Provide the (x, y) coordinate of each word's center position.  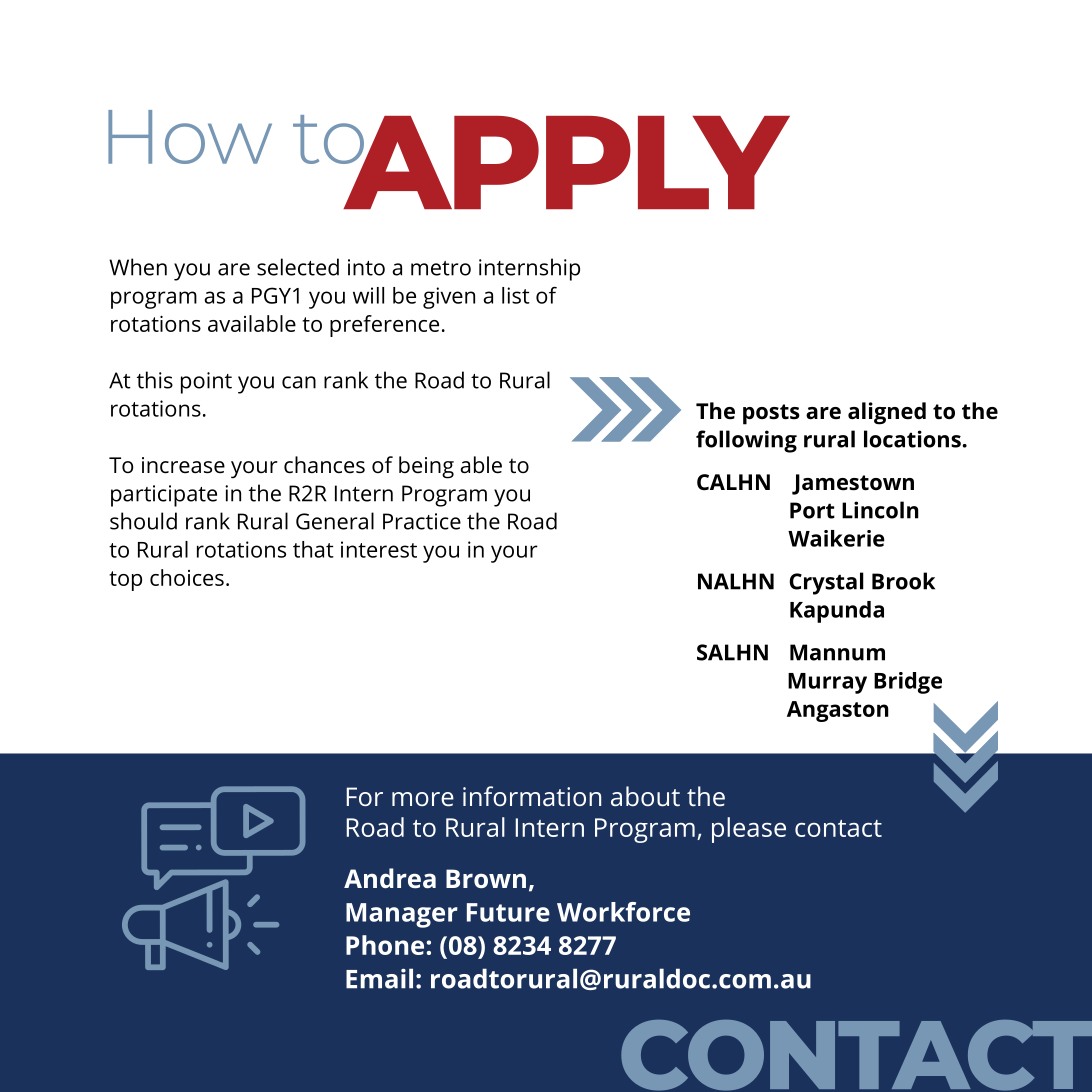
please (749, 830)
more (423, 799)
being (426, 467)
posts (771, 414)
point (206, 383)
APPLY (565, 162)
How (190, 137)
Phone (385, 945)
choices (187, 577)
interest (379, 549)
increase (183, 465)
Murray (827, 683)
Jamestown (853, 484)
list (516, 295)
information (532, 796)
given (449, 298)
